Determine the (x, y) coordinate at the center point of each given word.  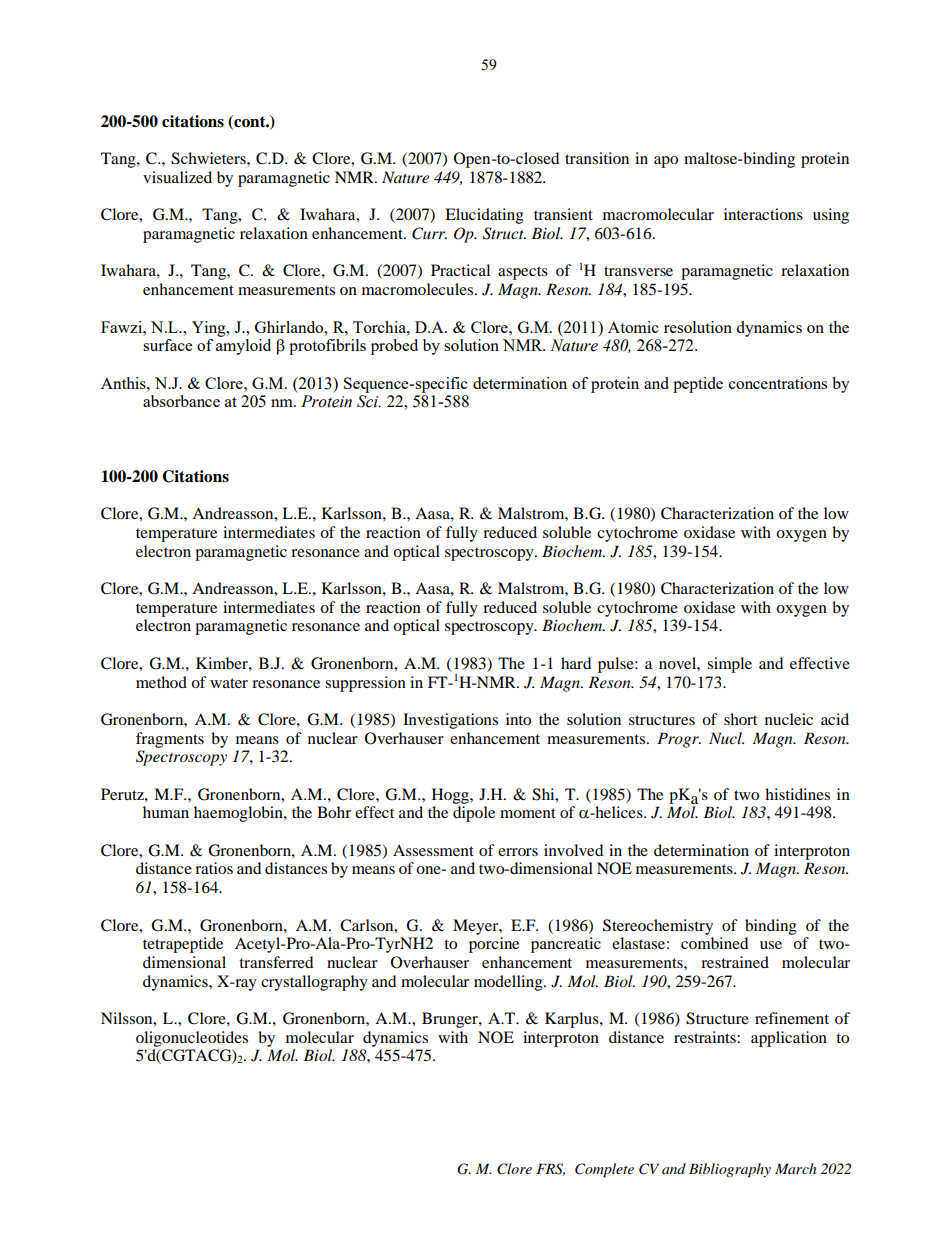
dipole (474, 814)
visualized (177, 177)
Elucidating (484, 216)
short (740, 719)
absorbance (181, 401)
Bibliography (730, 1170)
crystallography (314, 983)
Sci (369, 401)
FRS (550, 1169)
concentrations (778, 383)
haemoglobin (239, 814)
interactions (763, 214)
